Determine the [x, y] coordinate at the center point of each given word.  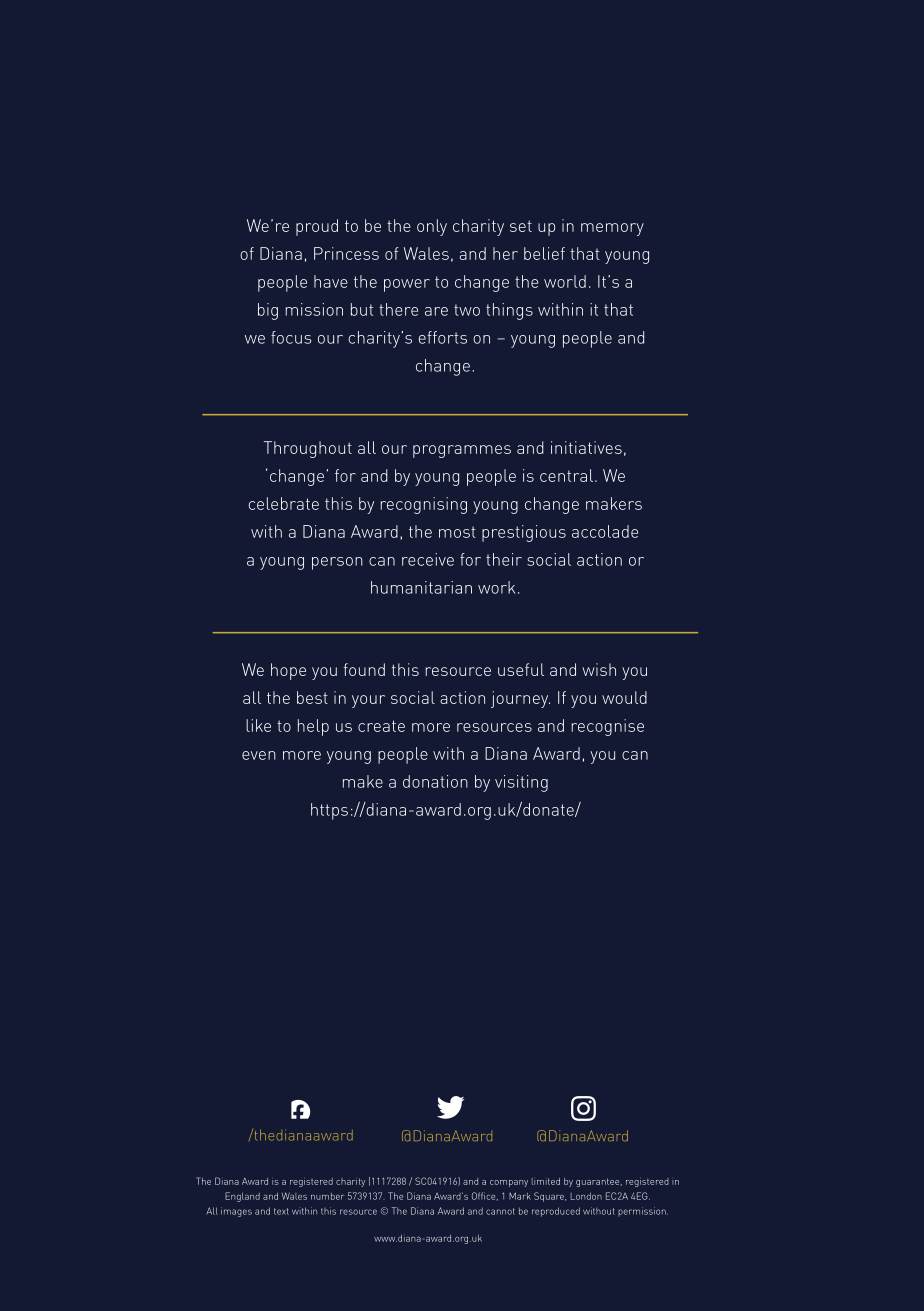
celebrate [284, 503]
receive [428, 559]
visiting [521, 783]
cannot [500, 1211]
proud [317, 227]
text [281, 1211]
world [565, 281]
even [259, 755]
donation [435, 781]
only [432, 227]
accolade [605, 531]
